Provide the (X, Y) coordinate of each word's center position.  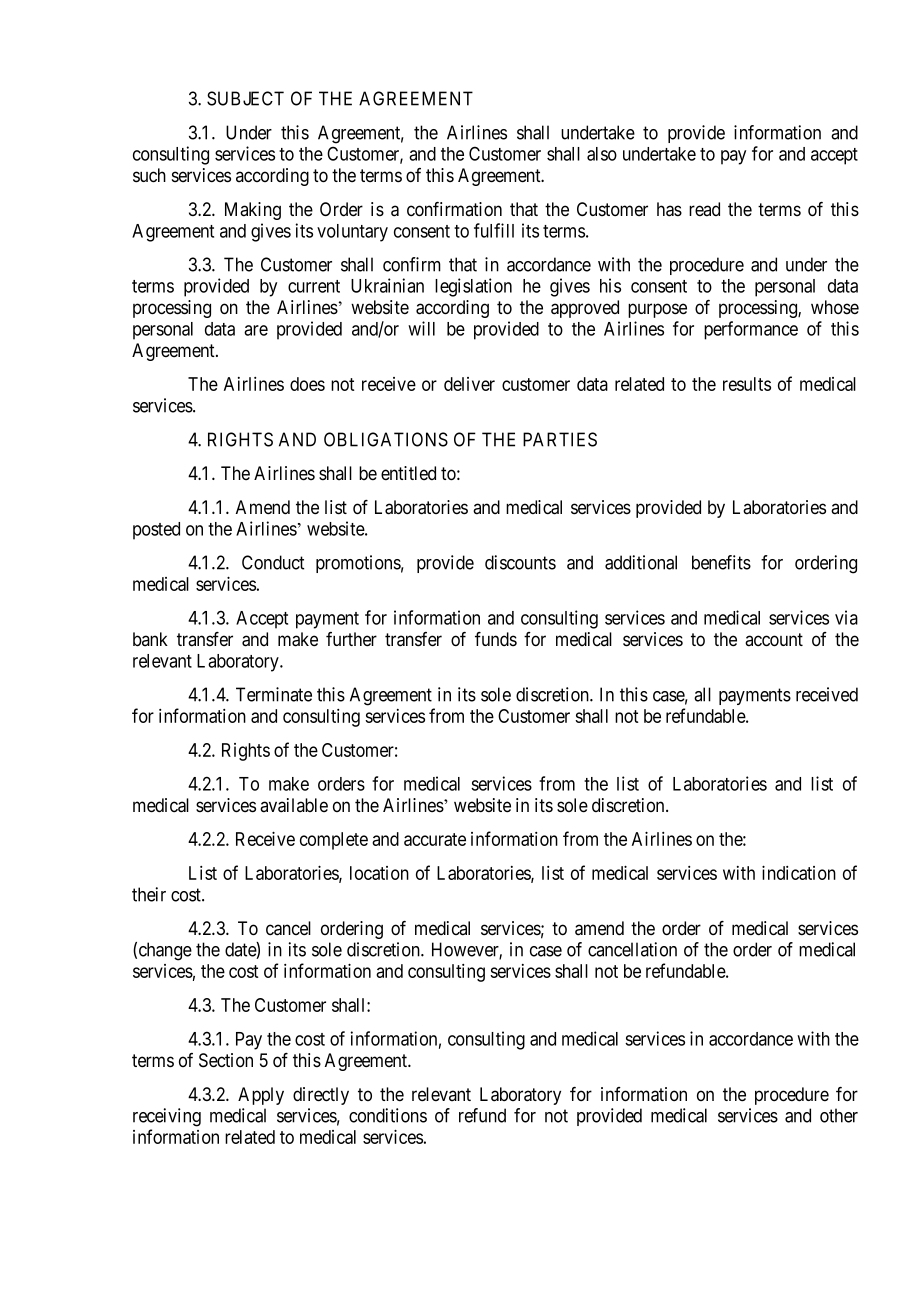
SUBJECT (245, 98)
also (602, 154)
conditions (388, 1115)
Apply (261, 1096)
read (704, 209)
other (839, 1115)
